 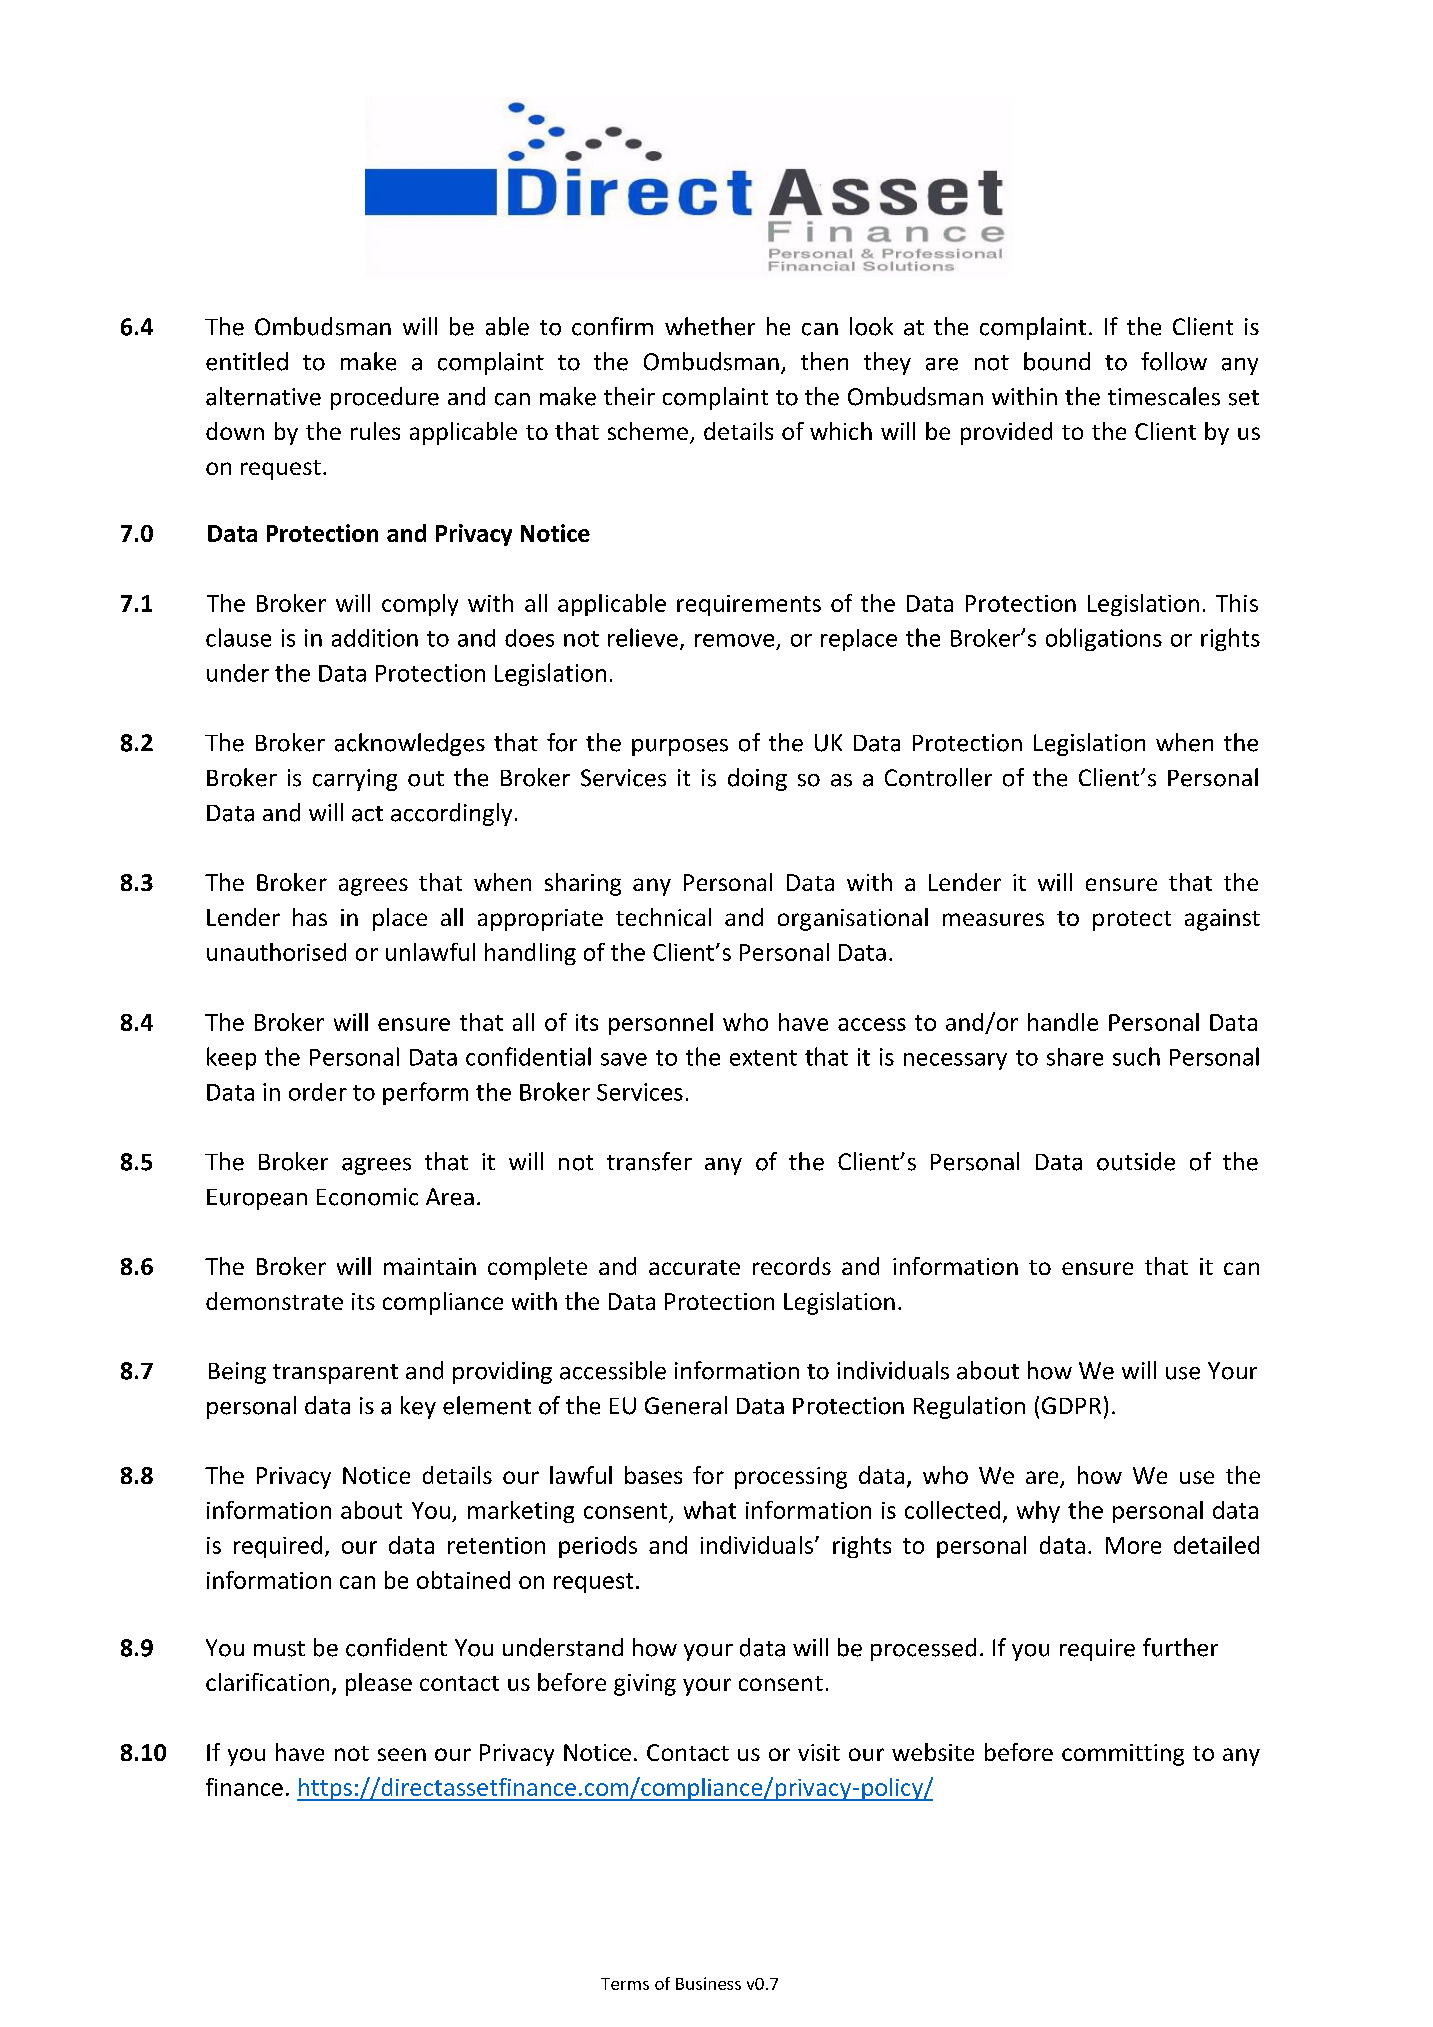 I want to click on doing, so click(x=757, y=779).
